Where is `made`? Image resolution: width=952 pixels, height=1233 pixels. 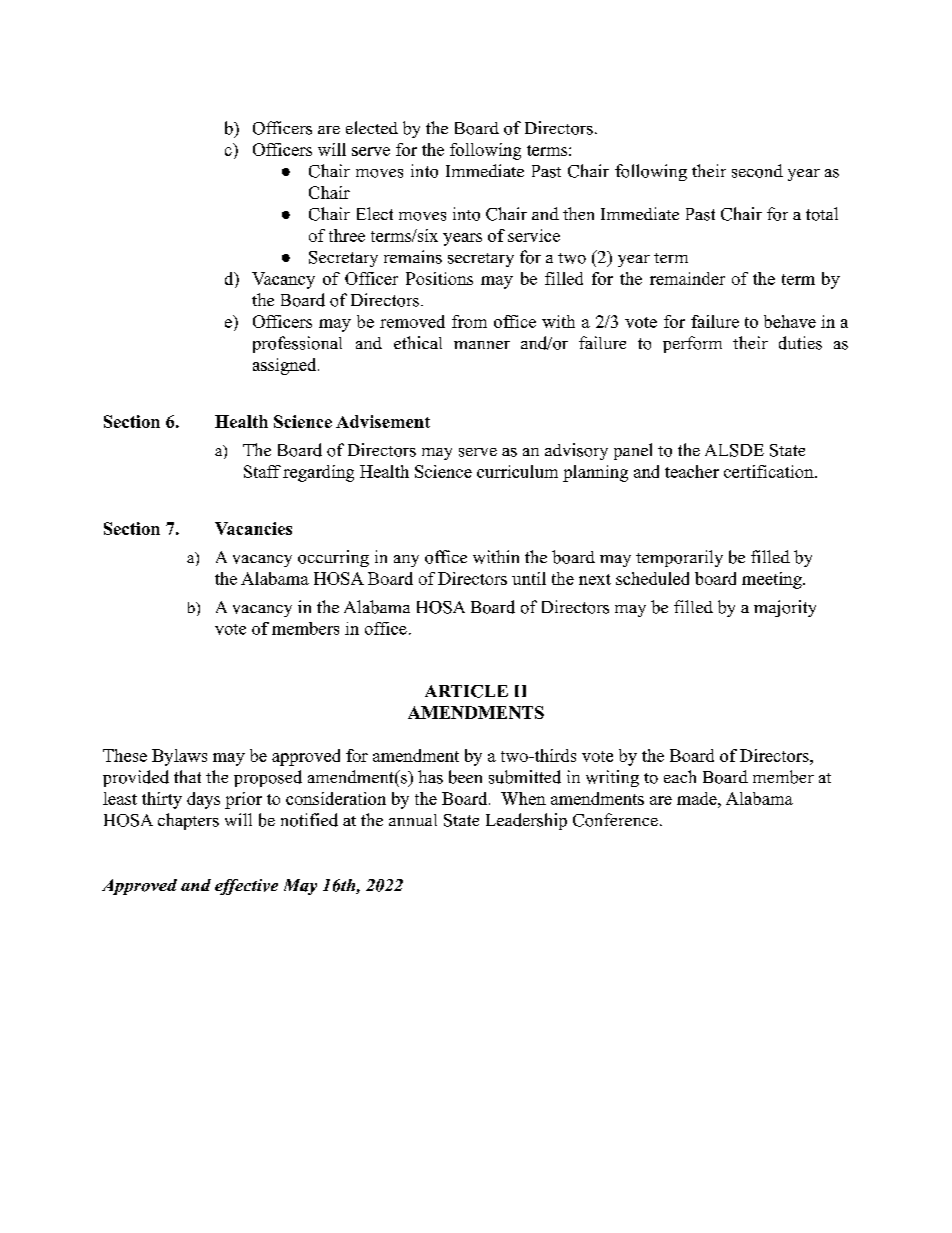 made is located at coordinates (698, 798).
